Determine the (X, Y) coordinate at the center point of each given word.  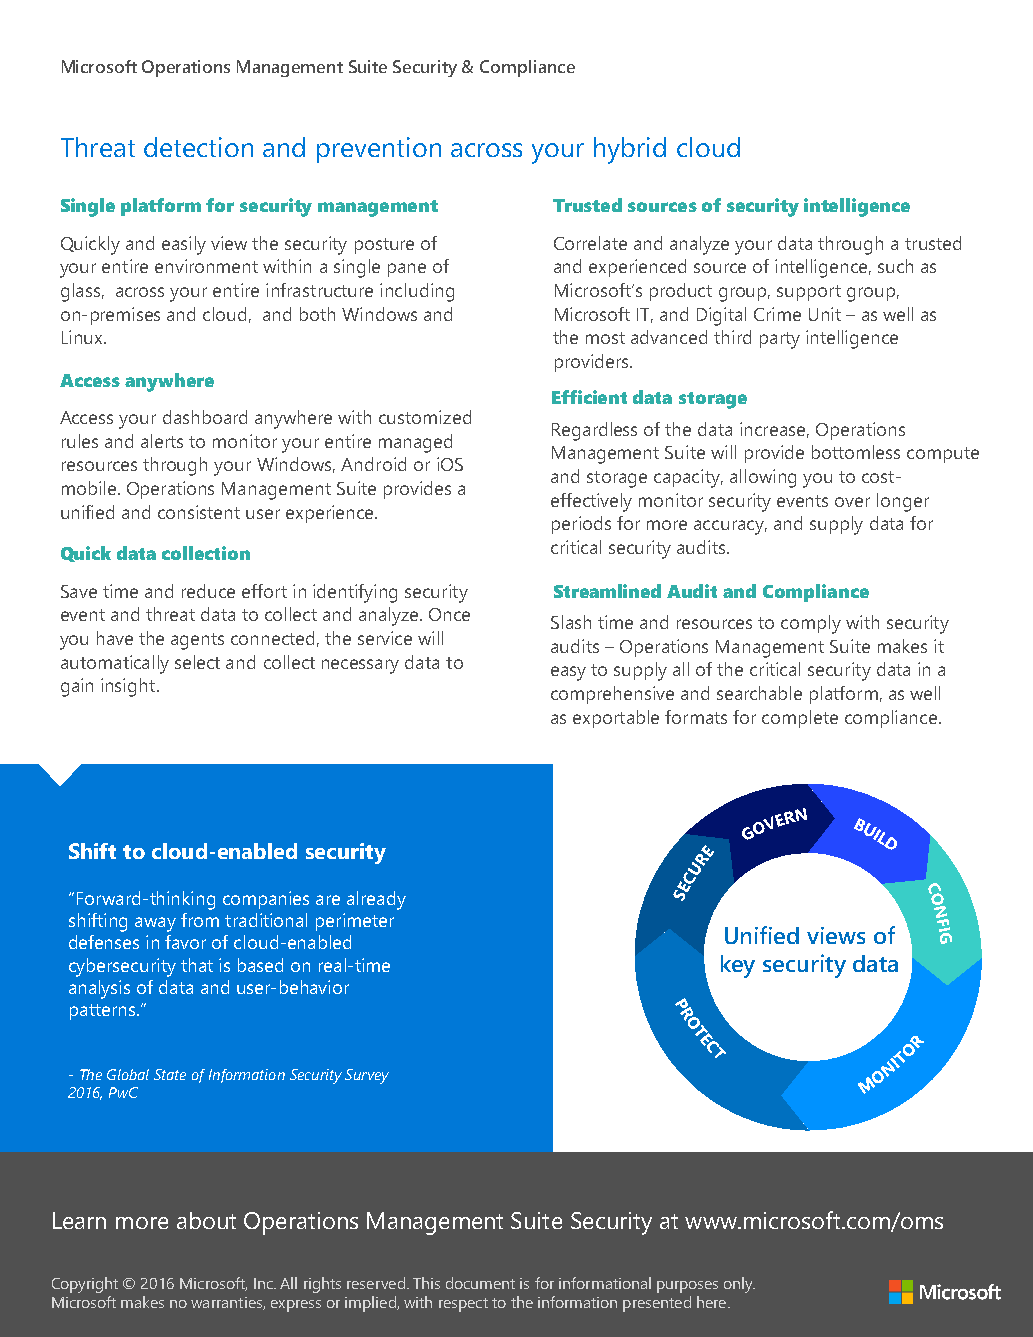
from (200, 920)
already (376, 900)
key (738, 966)
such (895, 266)
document (480, 1283)
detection (198, 147)
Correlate (590, 243)
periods (581, 525)
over (852, 502)
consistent (199, 512)
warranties (227, 1303)
